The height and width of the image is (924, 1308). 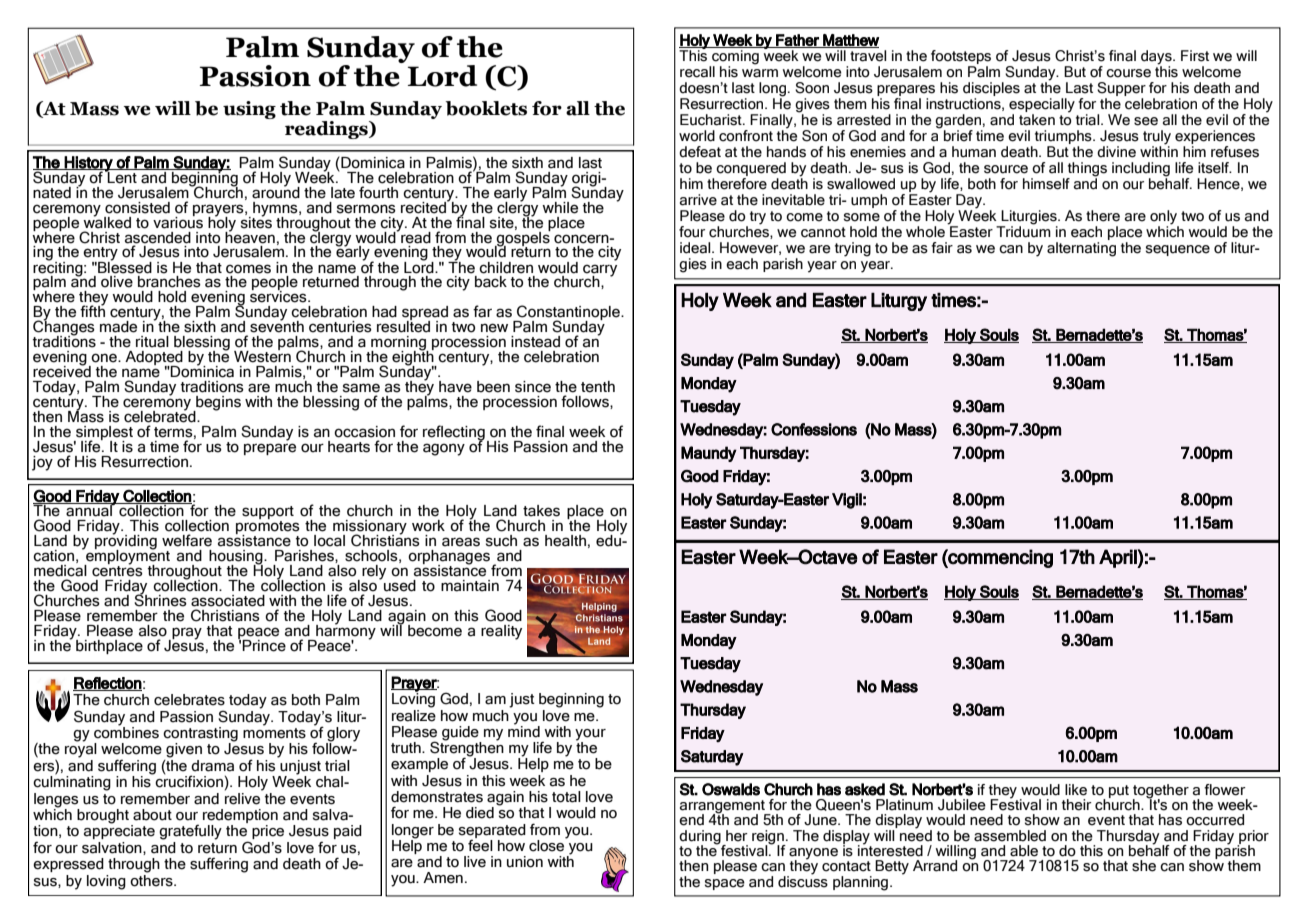 I want to click on during, so click(x=701, y=838).
